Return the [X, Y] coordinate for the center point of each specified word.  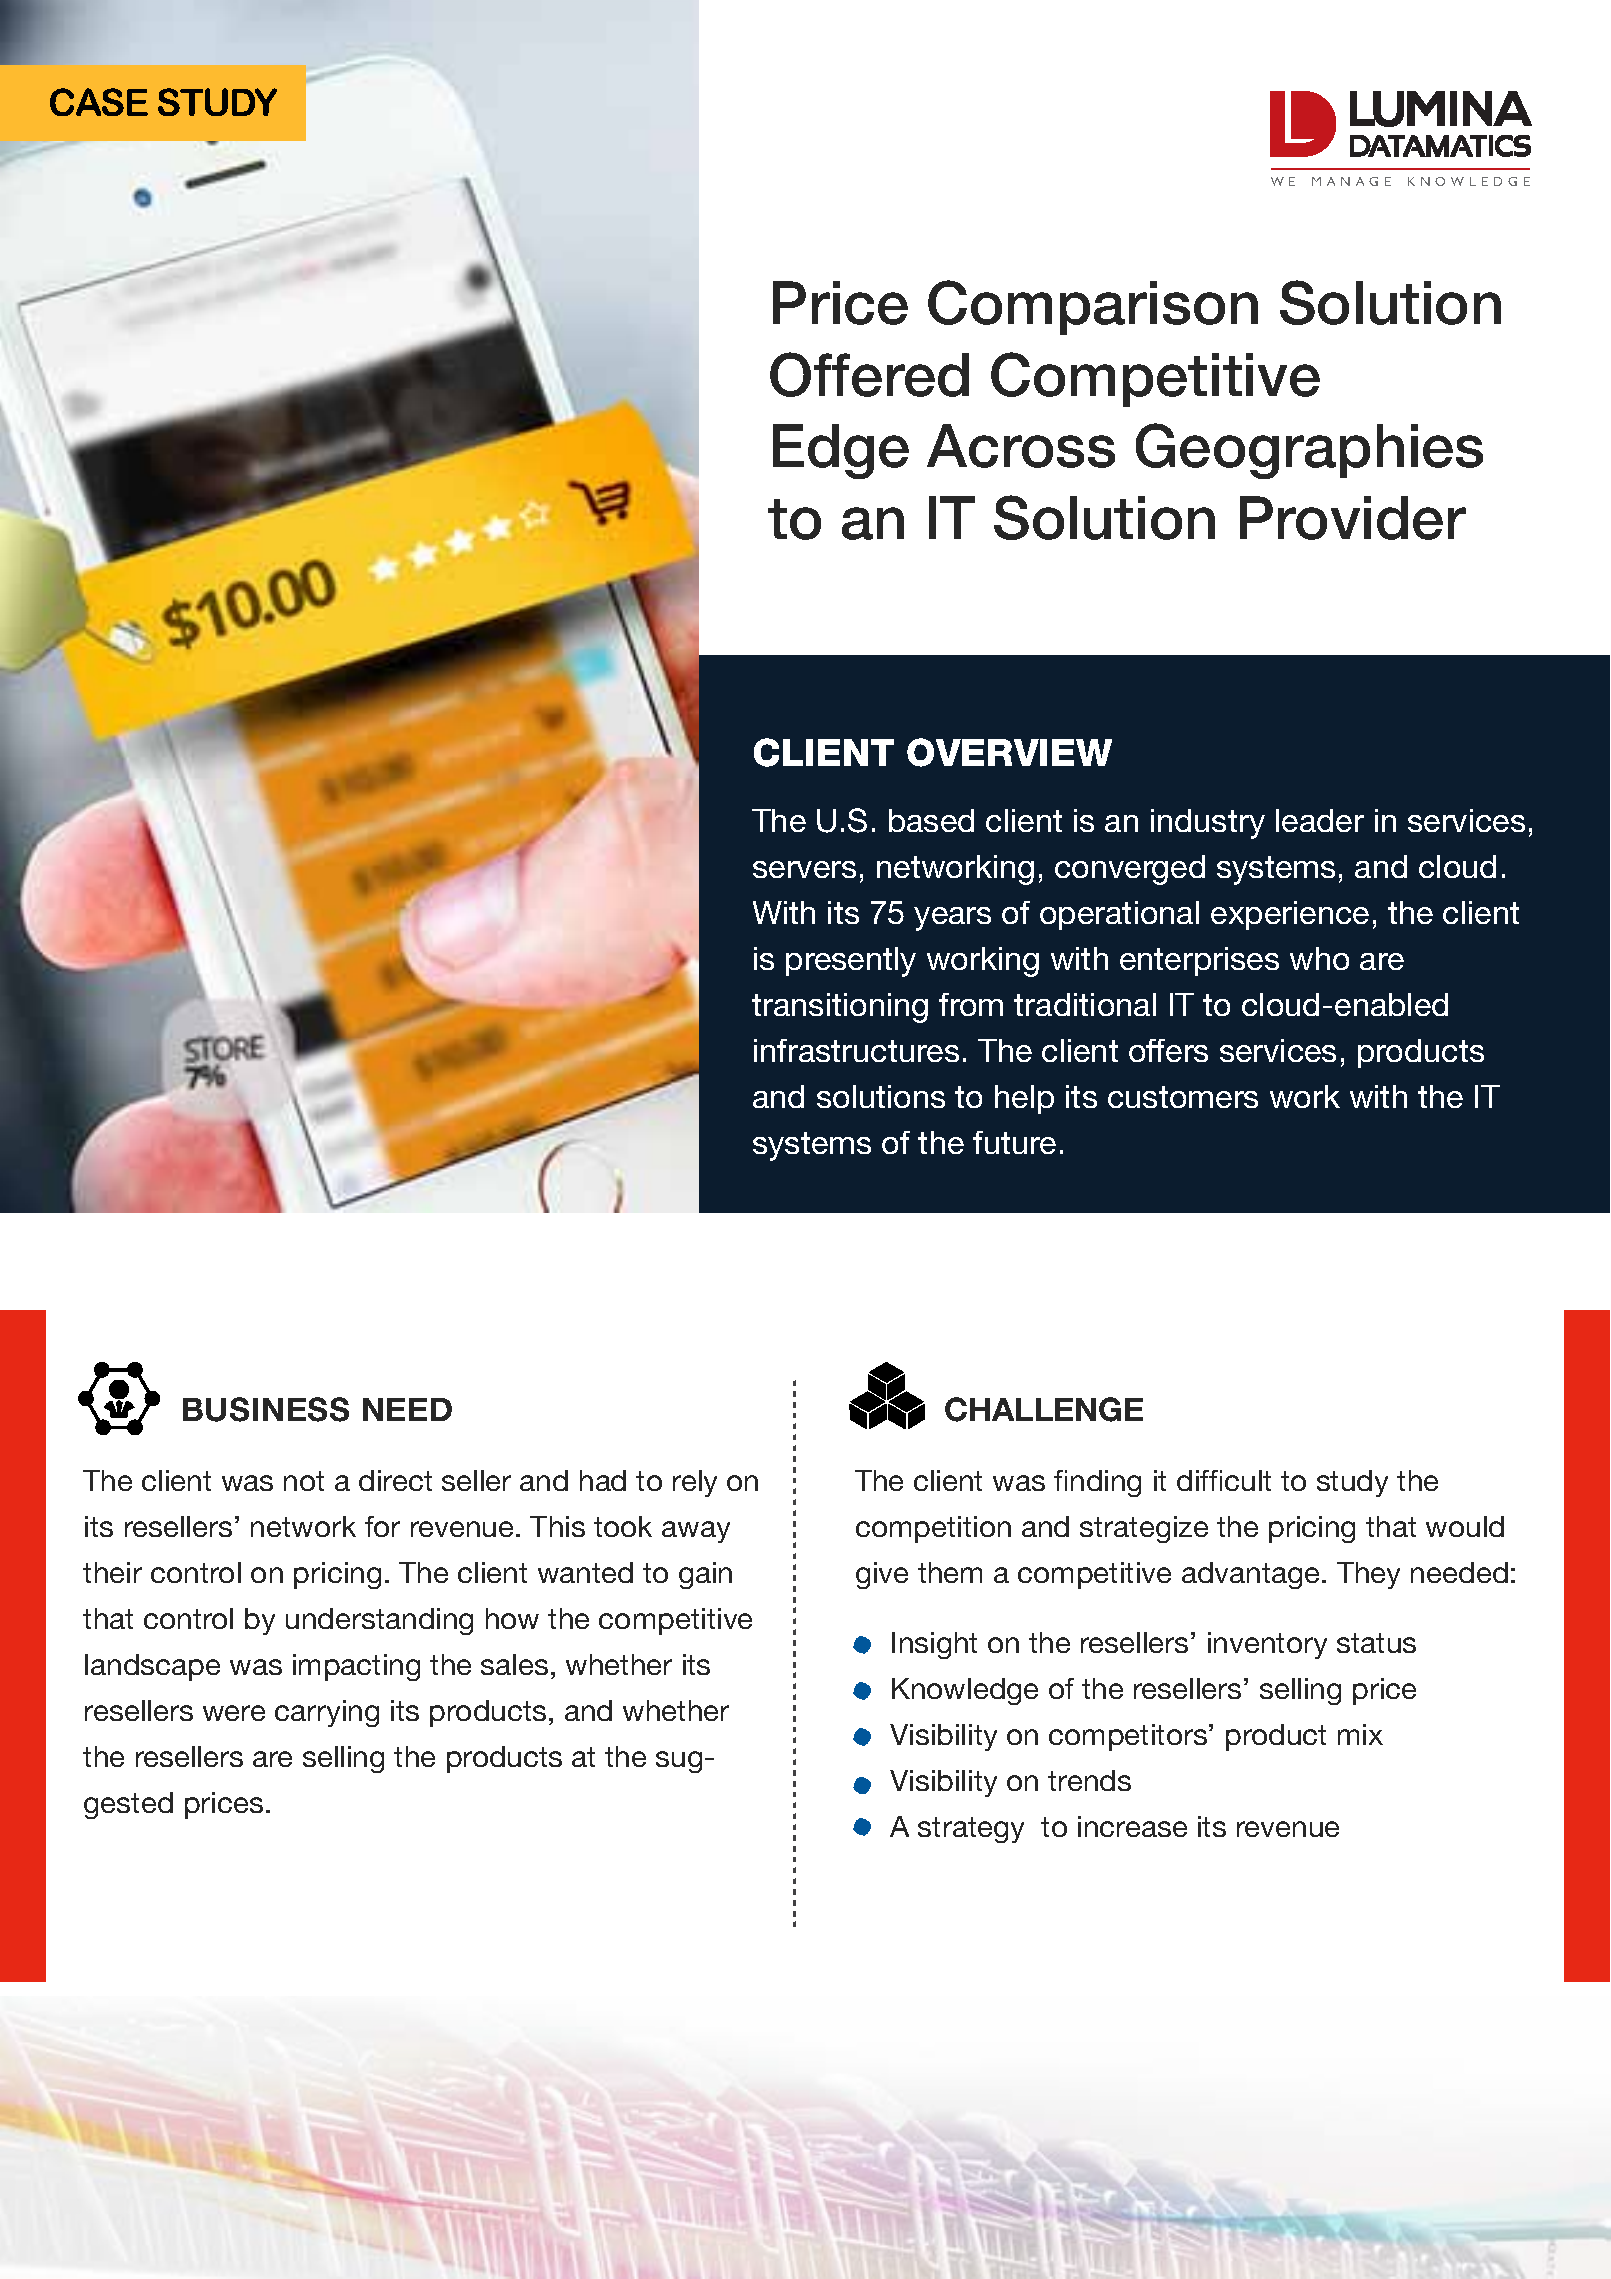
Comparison [1093, 307]
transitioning [840, 1008]
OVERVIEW [1009, 752]
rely [695, 1483]
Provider [1353, 518]
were [234, 1713]
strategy [971, 1830]
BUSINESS [266, 1409]
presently [851, 962]
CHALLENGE [1044, 1409]
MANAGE [1351, 181]
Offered [869, 374]
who [1319, 958]
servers [804, 869]
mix [1360, 1734]
